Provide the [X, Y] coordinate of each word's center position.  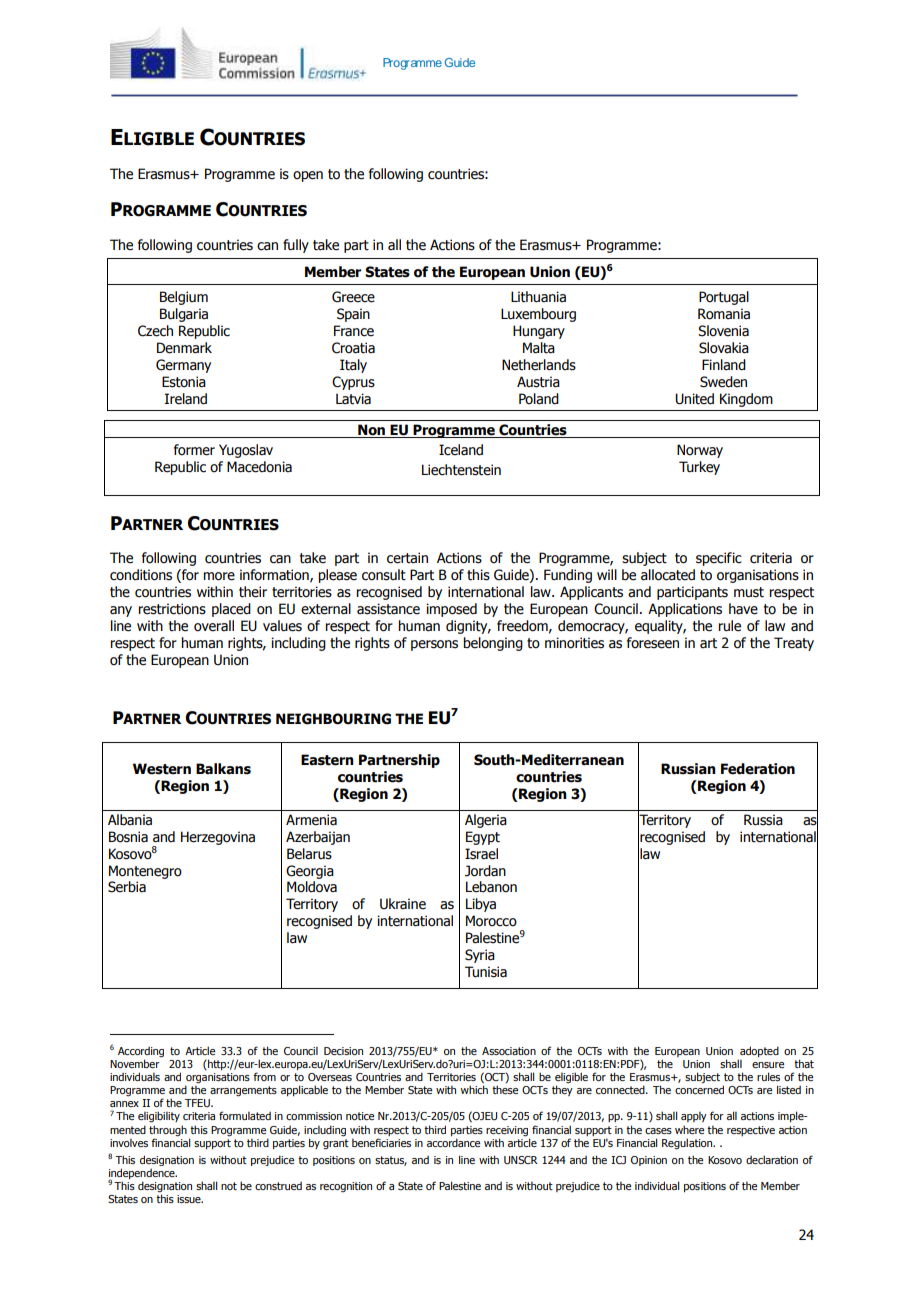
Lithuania [538, 297]
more [219, 576]
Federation [758, 769]
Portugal [724, 298]
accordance [453, 1142]
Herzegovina [218, 838]
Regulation [688, 1144]
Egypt [483, 838]
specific [719, 559]
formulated [245, 1115]
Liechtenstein [461, 470]
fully [296, 246]
